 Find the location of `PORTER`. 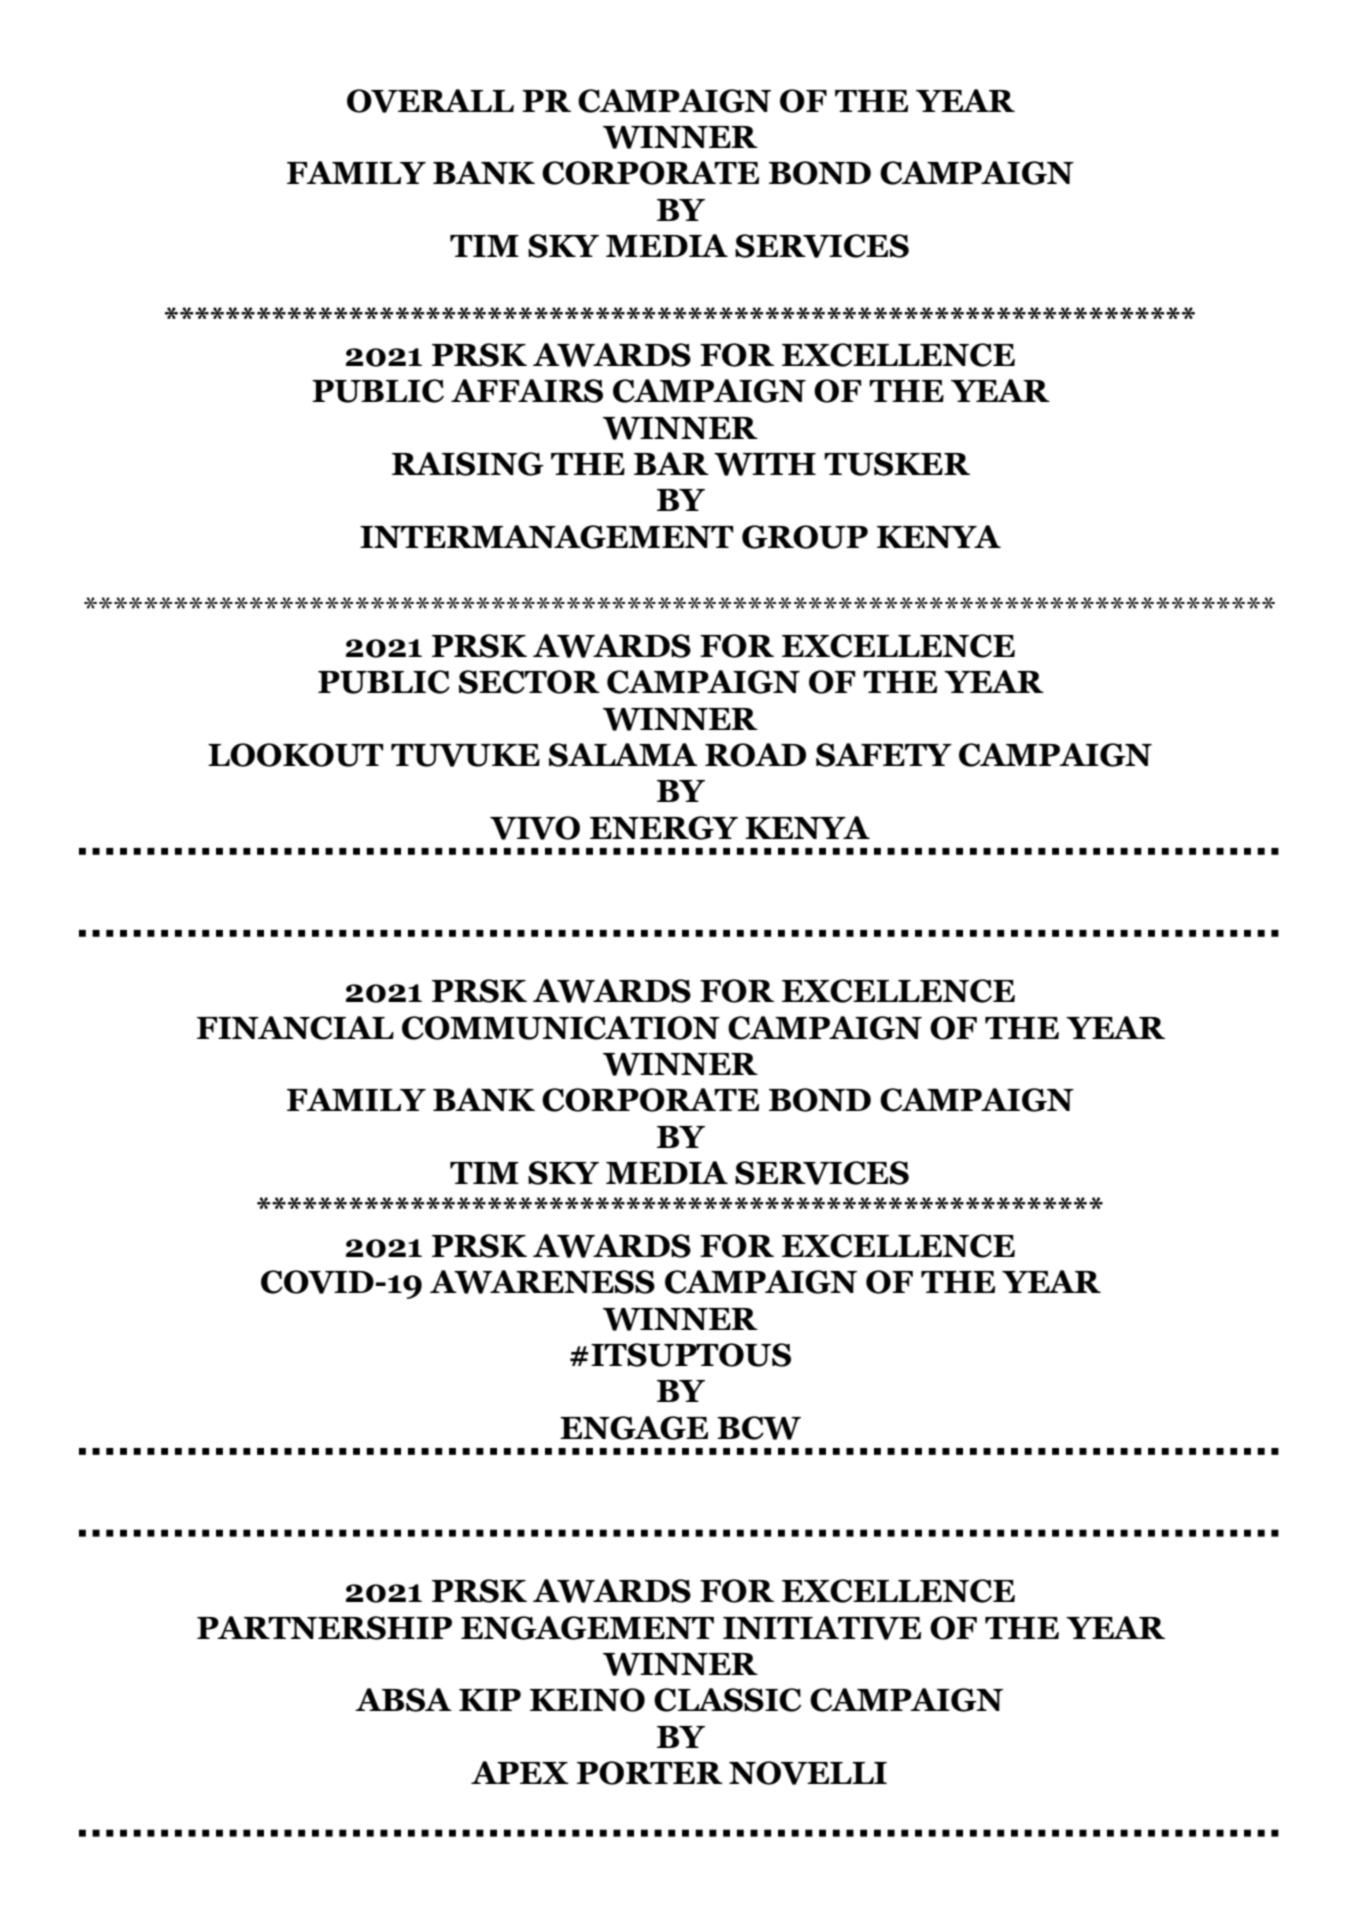

PORTER is located at coordinates (650, 1773).
